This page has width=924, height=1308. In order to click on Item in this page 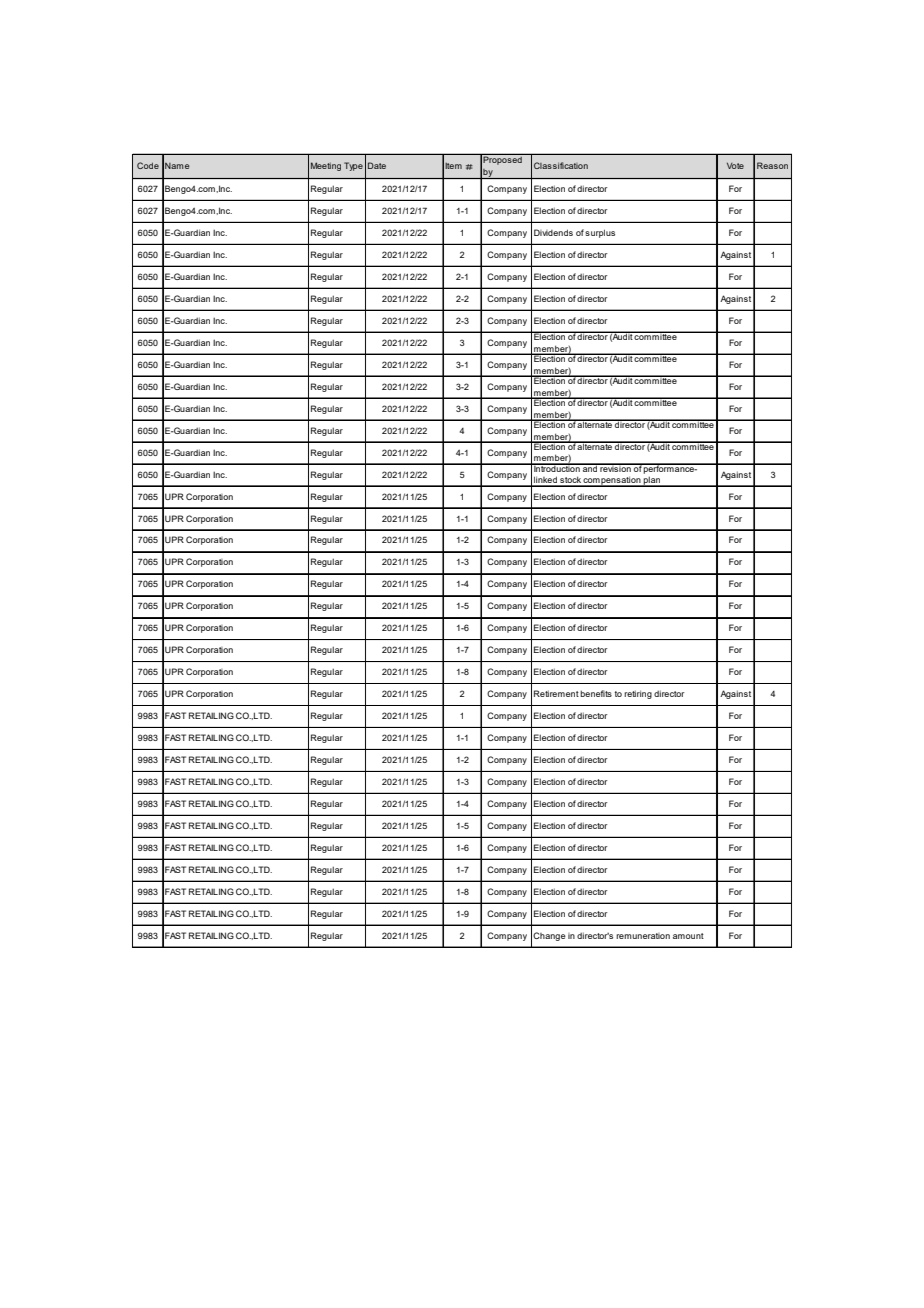, I will do `click(453, 166)`.
